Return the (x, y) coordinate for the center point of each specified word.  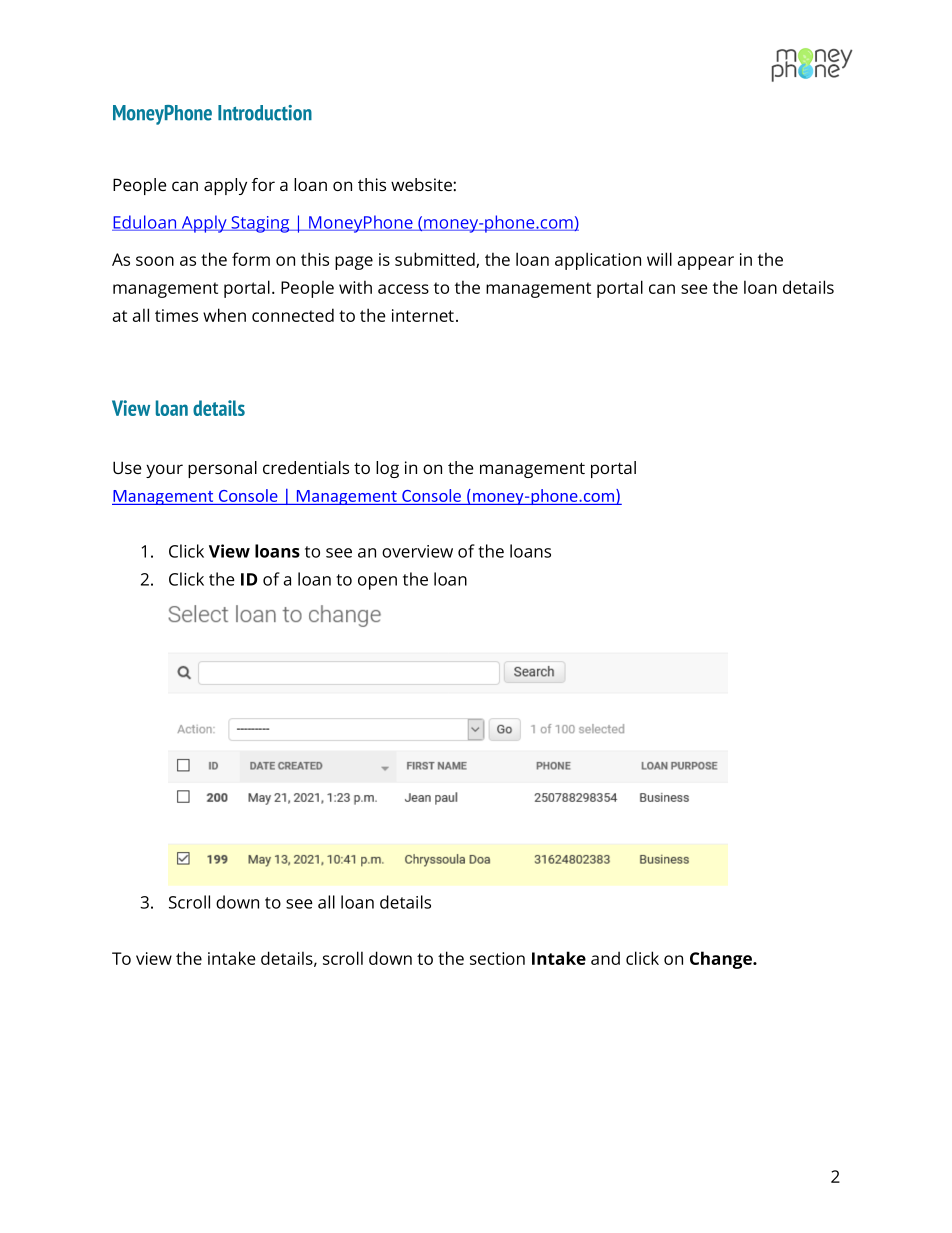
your (164, 471)
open (377, 583)
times (176, 315)
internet (423, 315)
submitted (436, 260)
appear (706, 263)
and (605, 958)
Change (722, 960)
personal (222, 469)
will (659, 259)
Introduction (265, 113)
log (387, 469)
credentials (306, 467)
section (497, 958)
